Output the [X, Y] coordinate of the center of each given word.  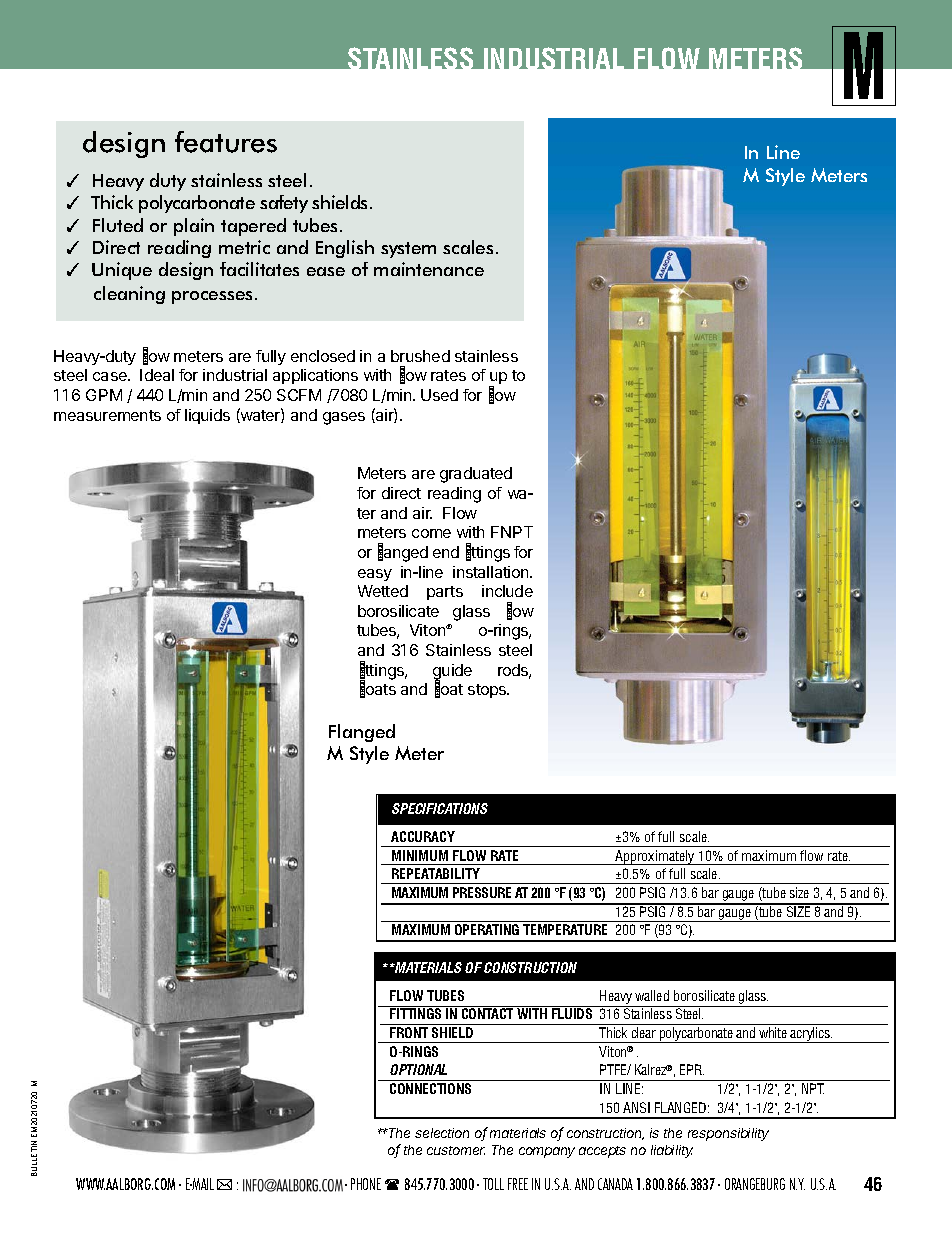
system [408, 250]
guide [452, 673]
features [226, 142]
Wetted [383, 591]
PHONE [366, 1184]
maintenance [429, 269]
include [507, 591]
